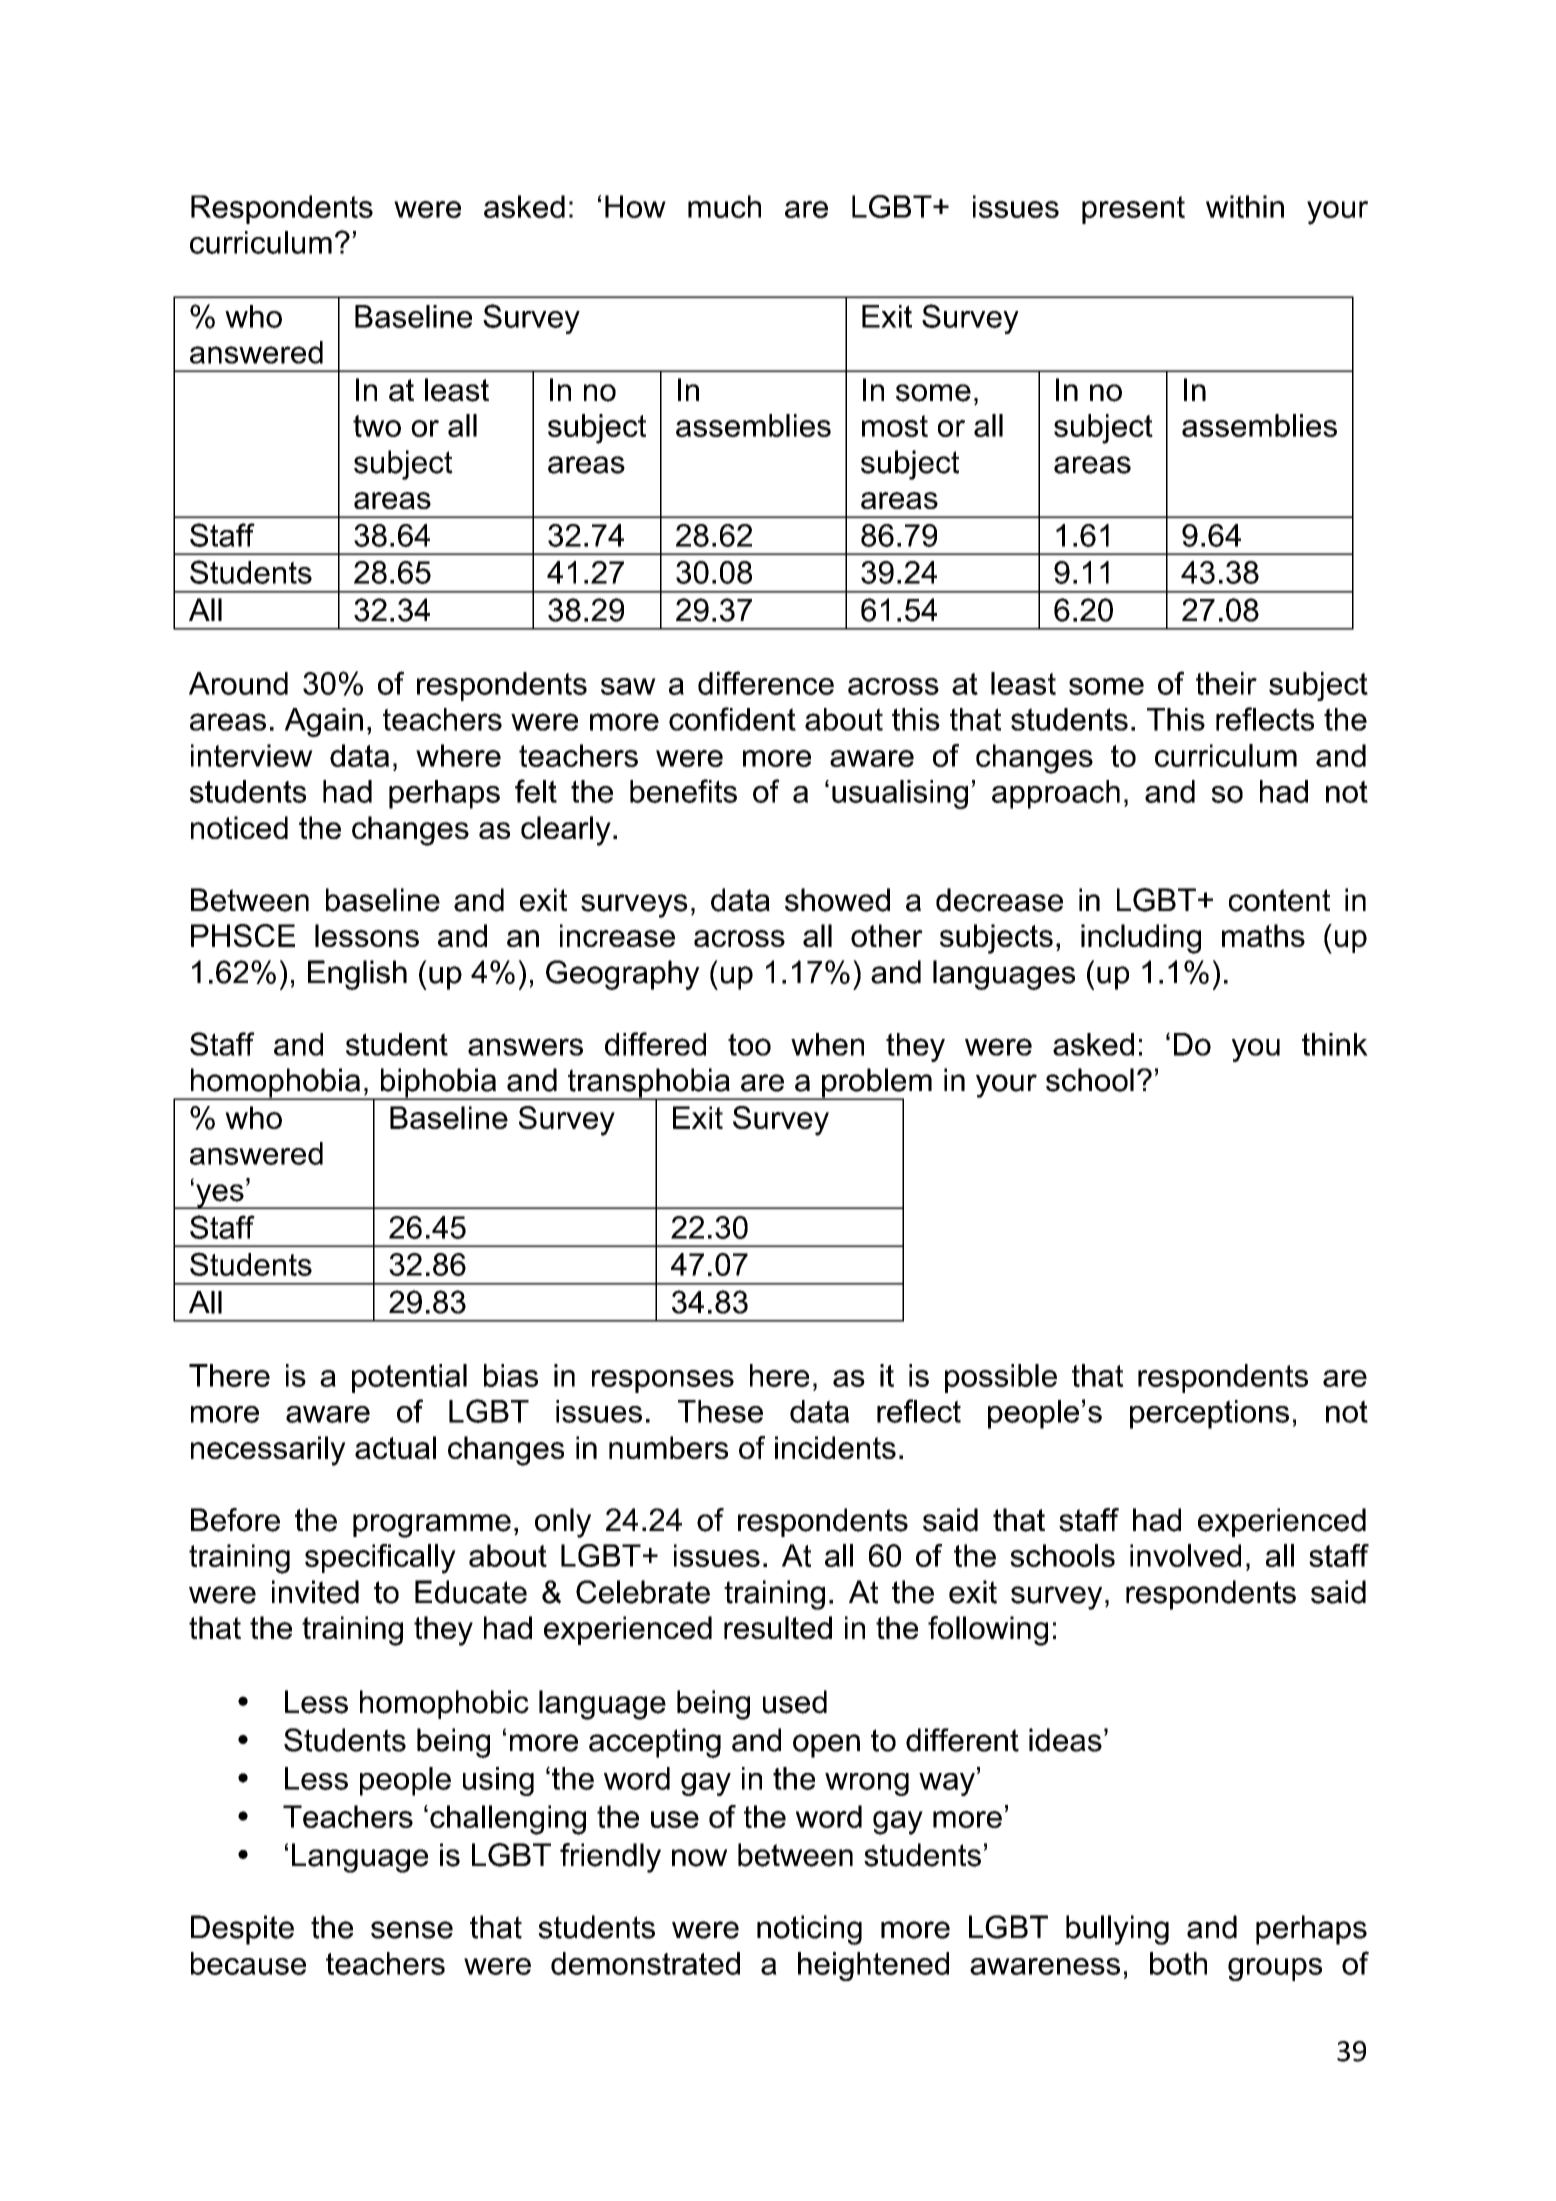  Describe the element at coordinates (377, 426) in the document. I see `two` at that location.
